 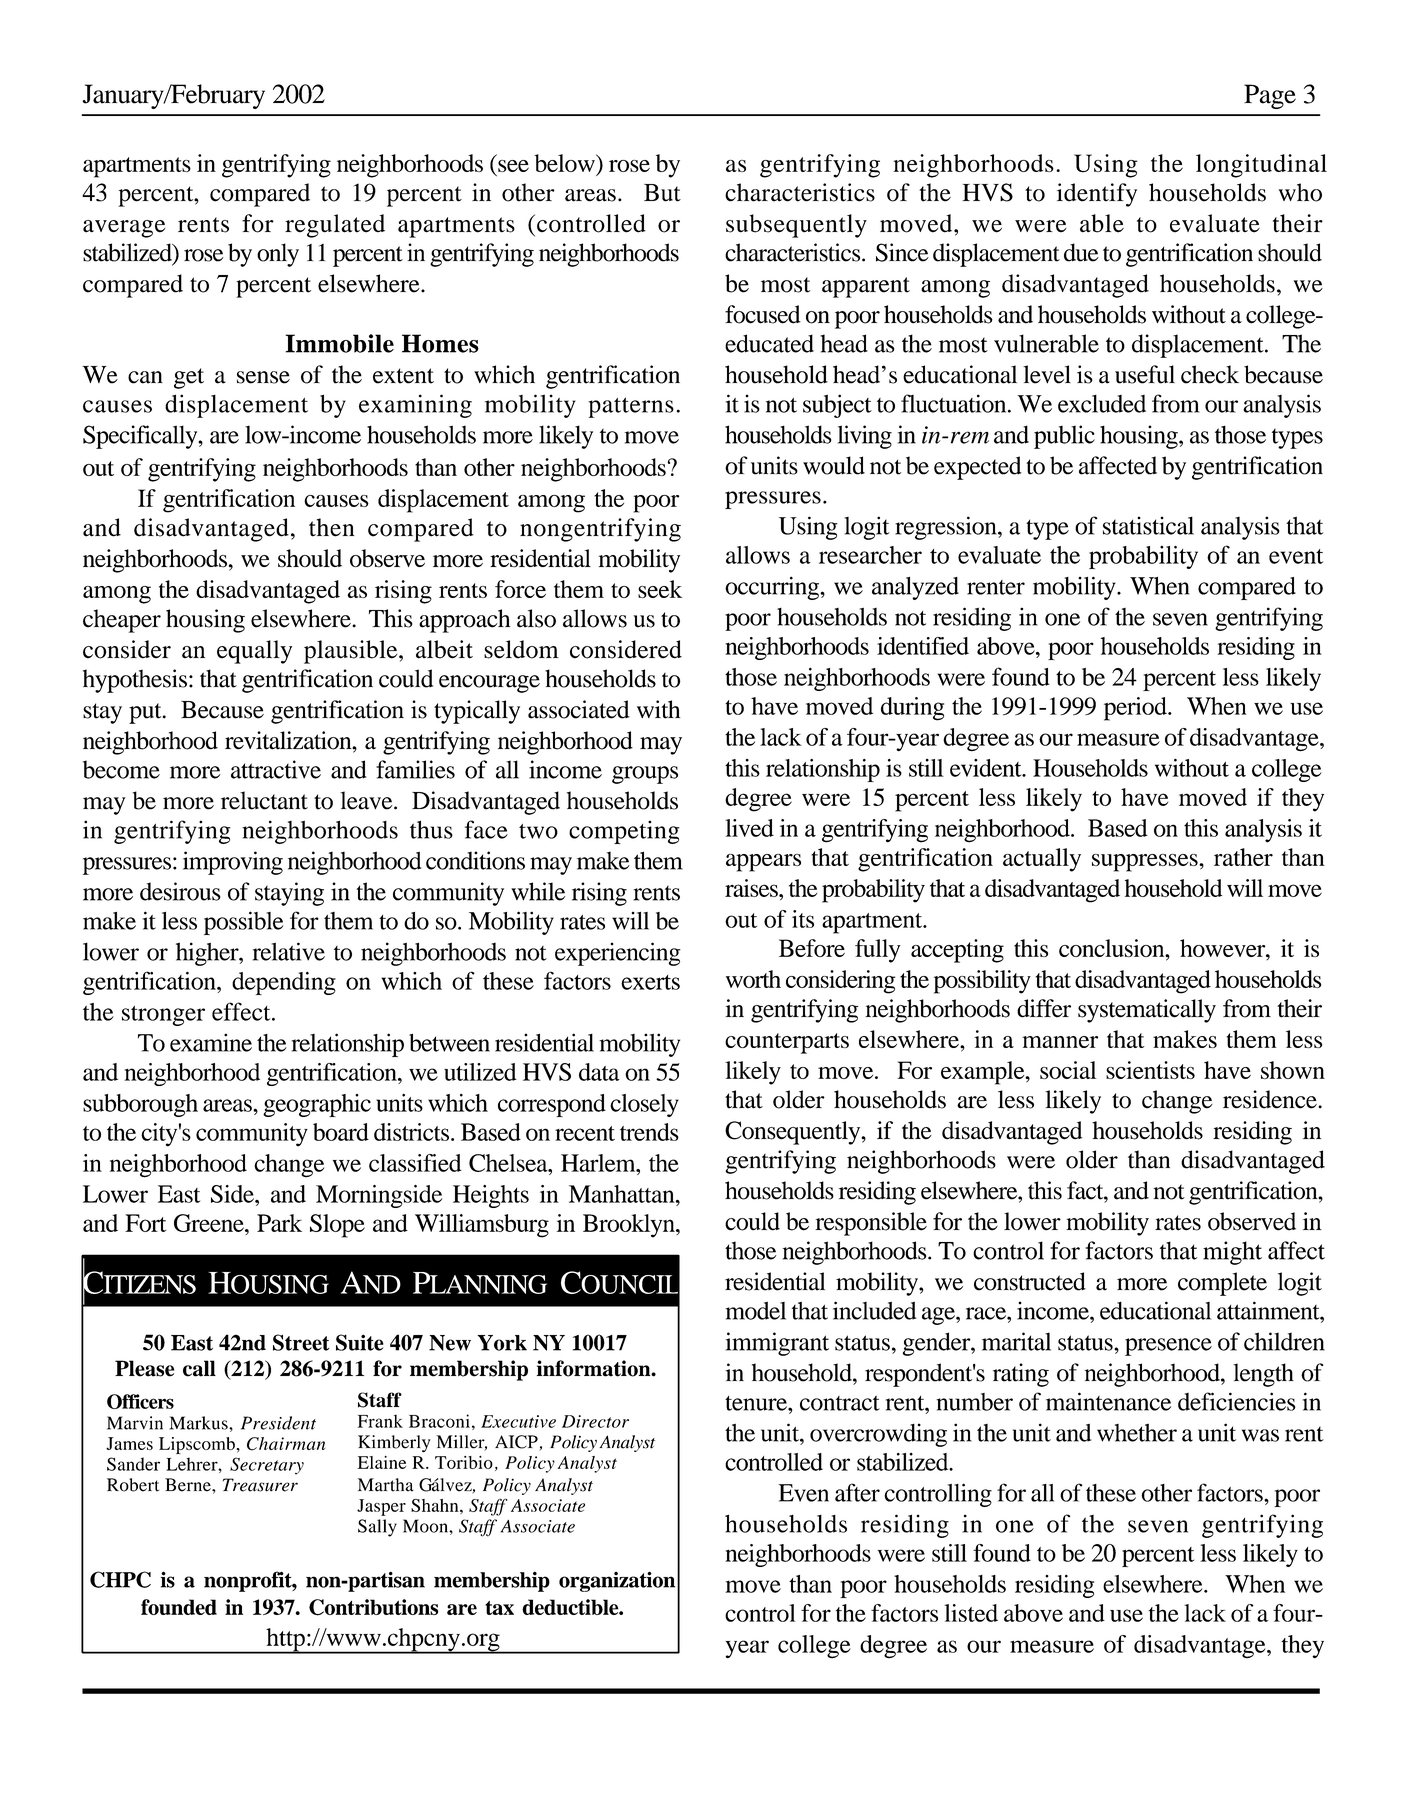 I want to click on listed, so click(x=971, y=1613).
